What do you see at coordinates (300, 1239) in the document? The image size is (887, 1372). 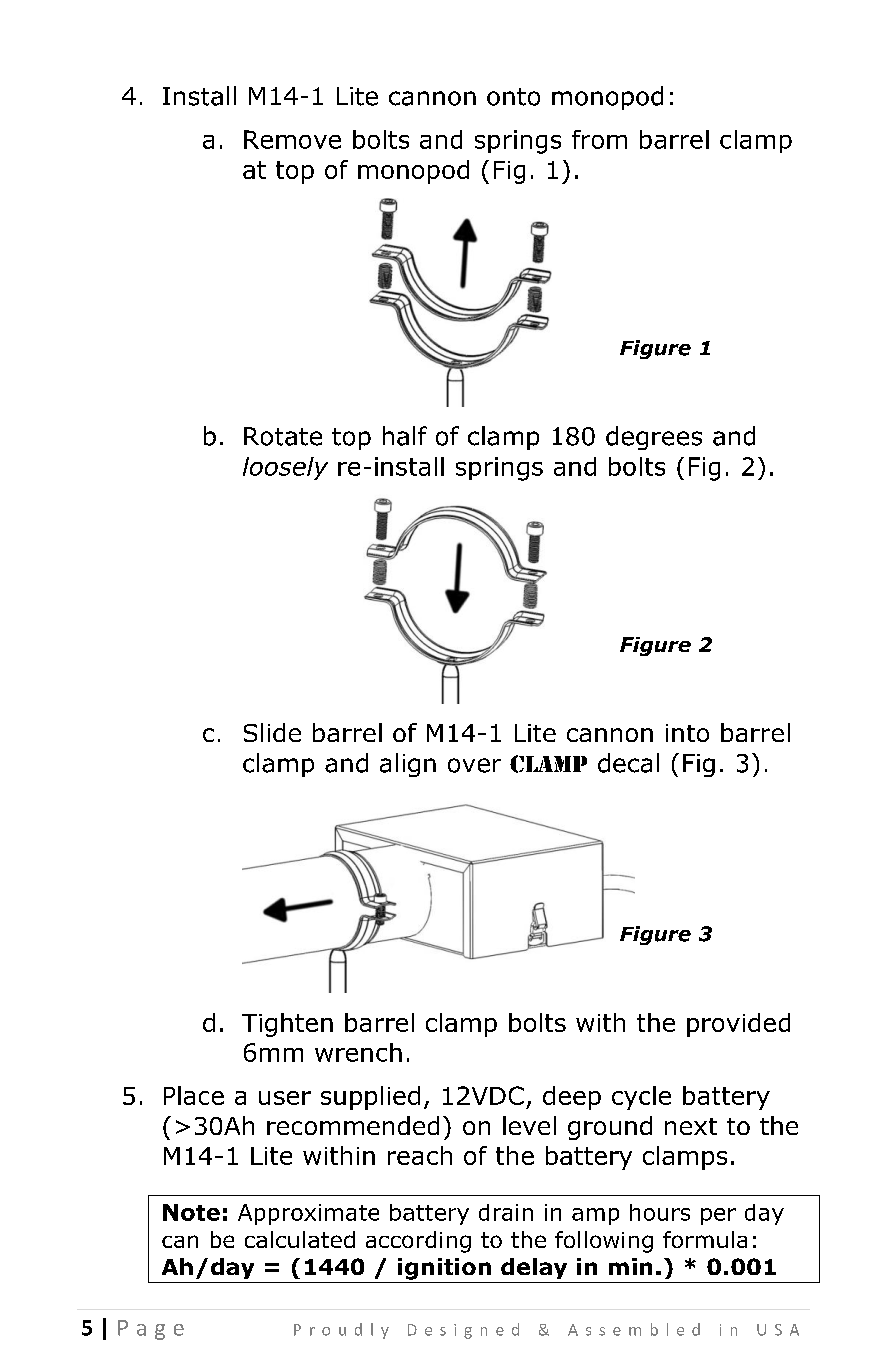 I see `calculated` at bounding box center [300, 1239].
